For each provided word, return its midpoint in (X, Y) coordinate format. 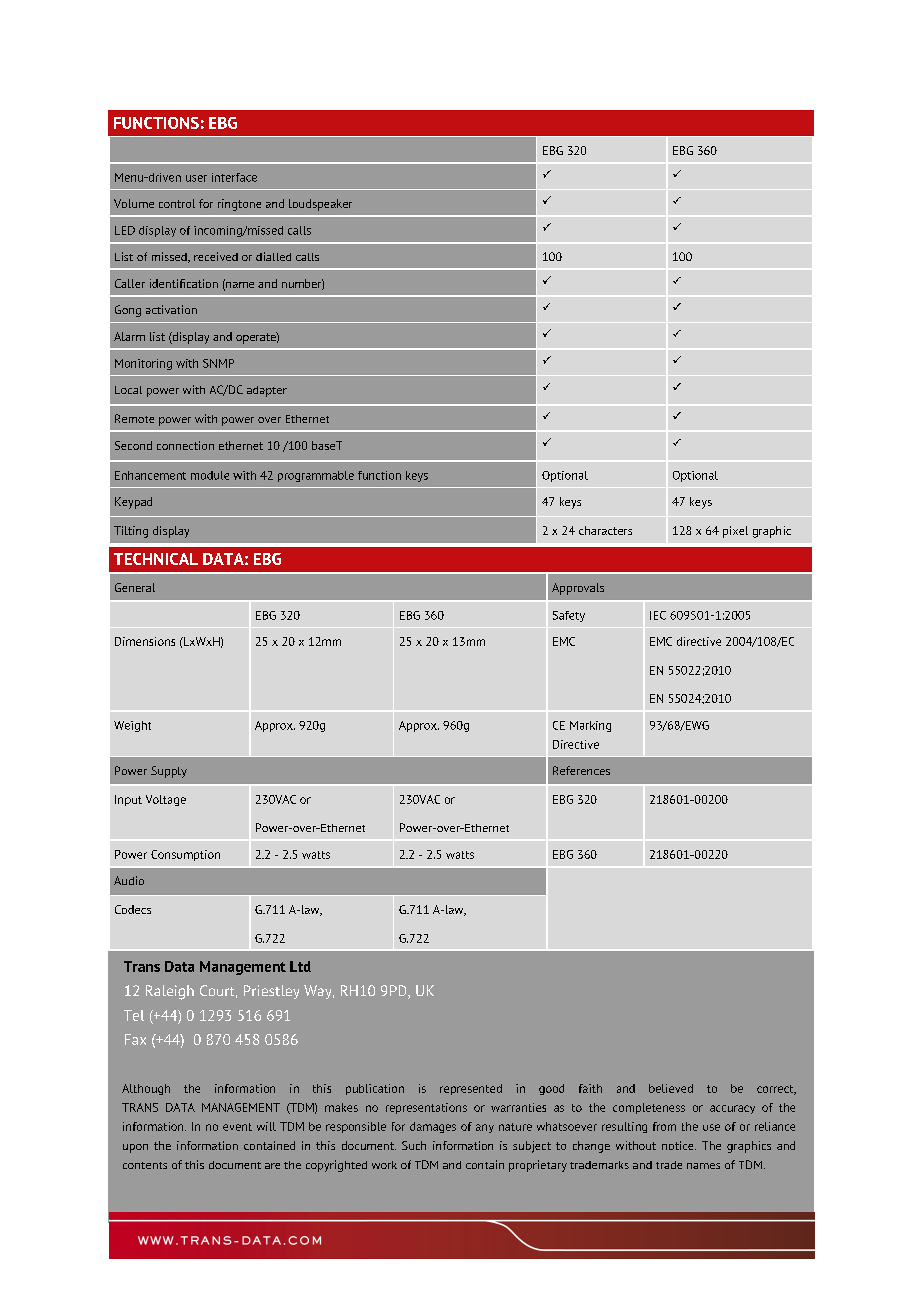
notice (679, 1145)
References (581, 770)
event (237, 1127)
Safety (569, 616)
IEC (658, 615)
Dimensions (145, 641)
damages (433, 1127)
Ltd (300, 966)
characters (605, 530)
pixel (735, 532)
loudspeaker (320, 205)
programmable (316, 476)
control (177, 203)
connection (185, 445)
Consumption (185, 855)
